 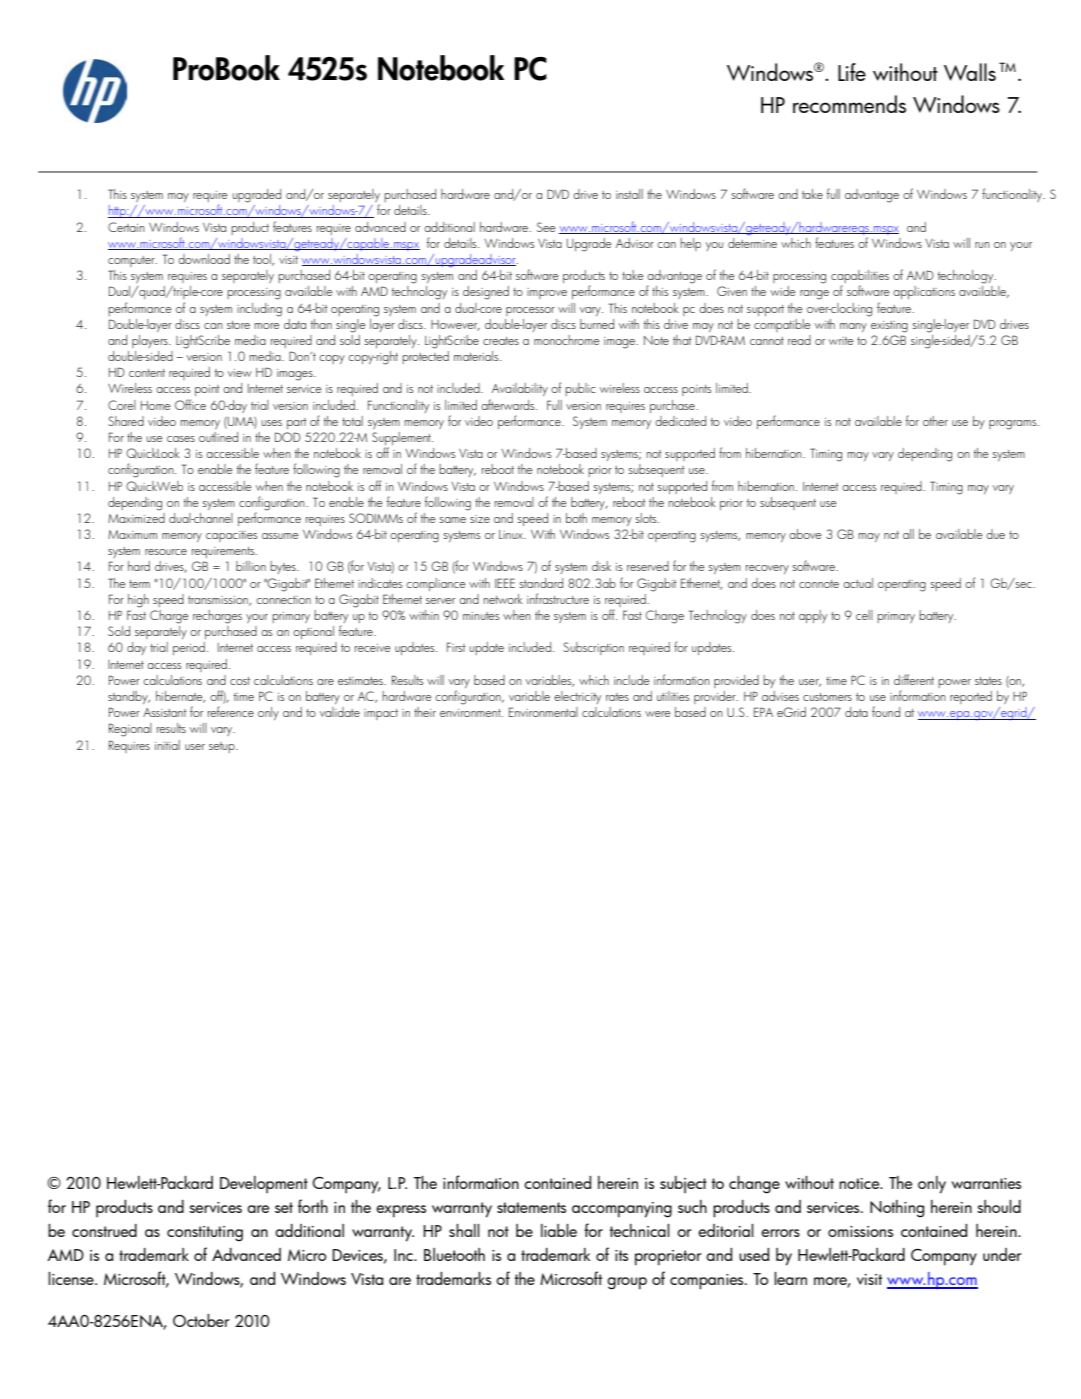 I want to click on Certain, so click(x=126, y=227).
